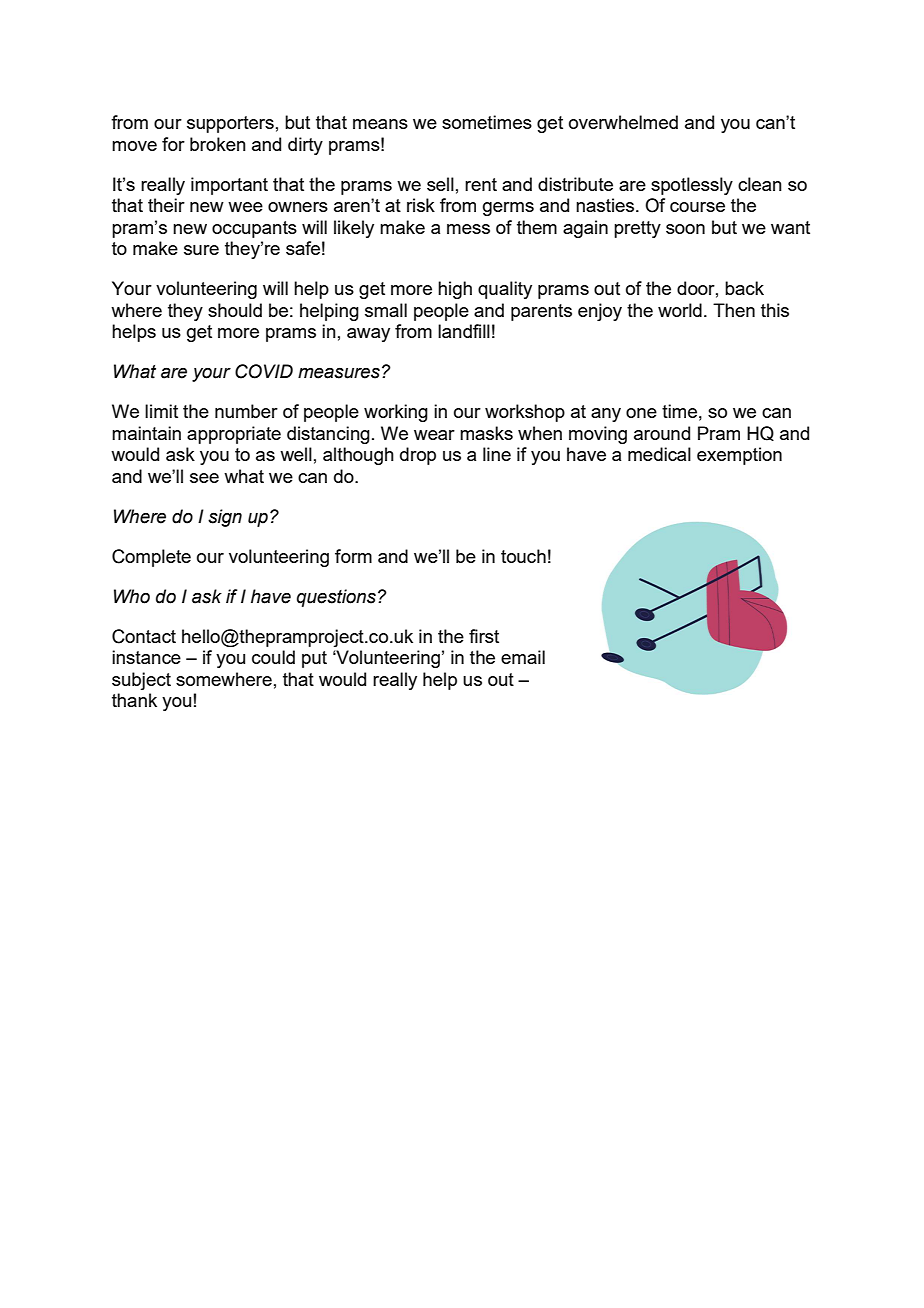  I want to click on first, so click(484, 636).
